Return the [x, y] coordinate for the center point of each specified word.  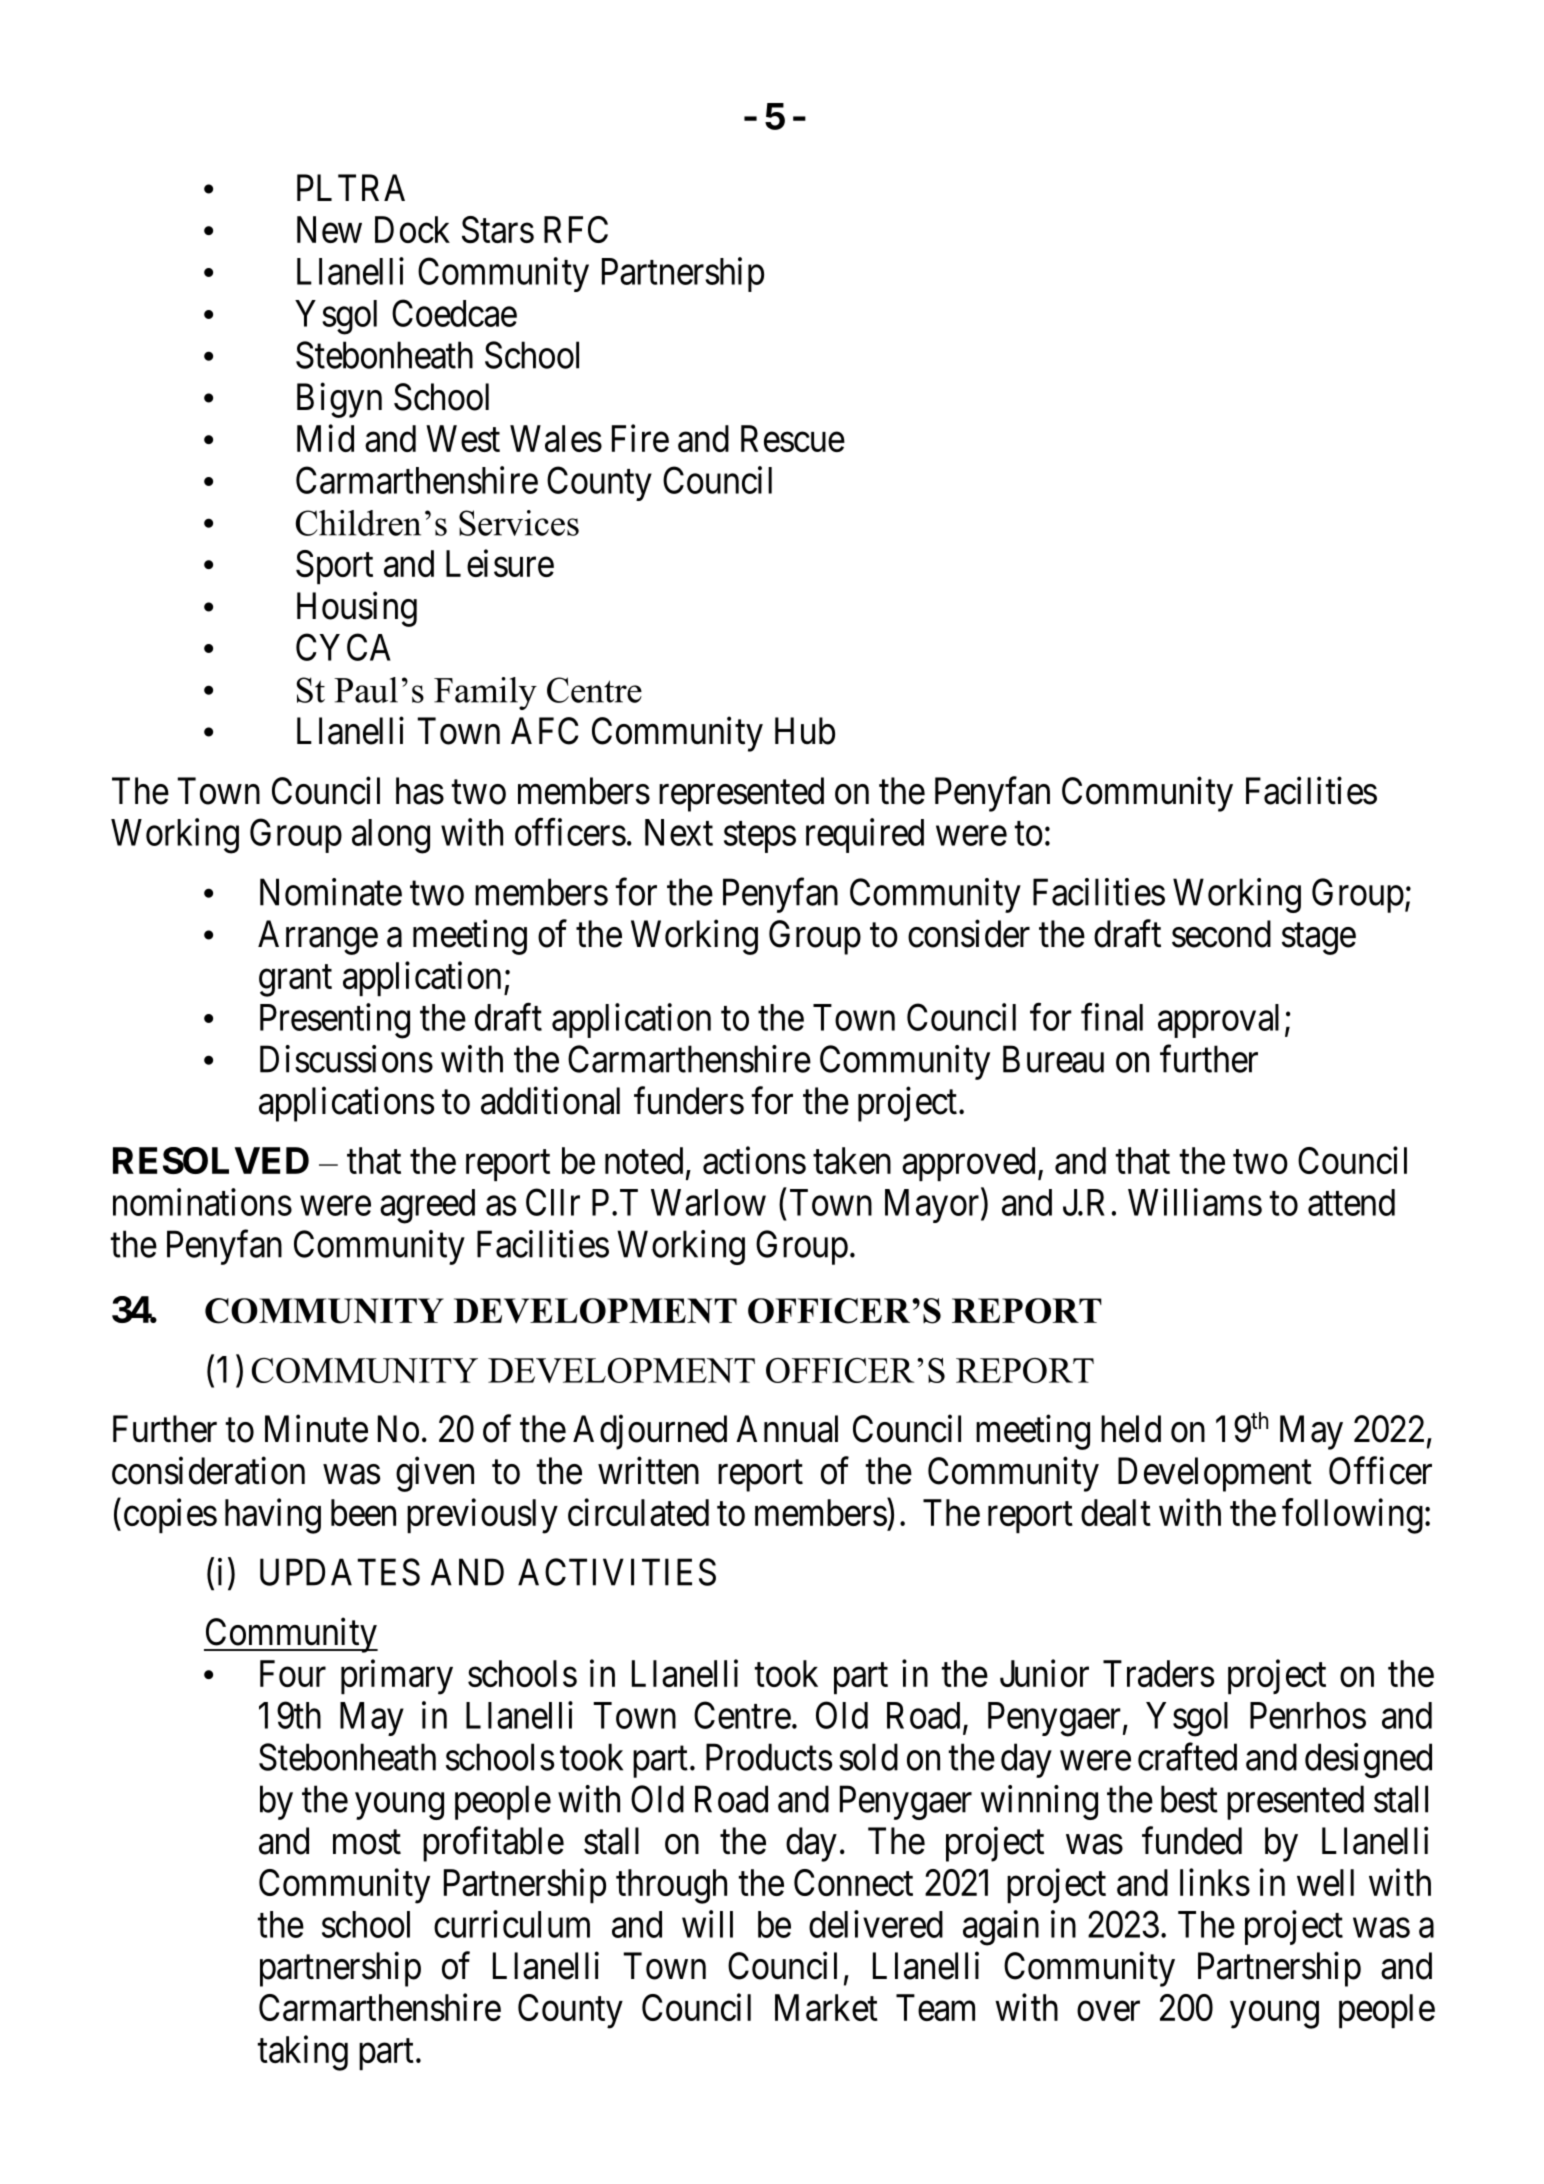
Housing [357, 609]
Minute [316, 1429]
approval [1218, 1021]
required [865, 835]
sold [868, 1757]
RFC [576, 229]
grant [295, 981]
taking [303, 2053]
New [329, 229]
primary [397, 1677]
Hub [805, 731]
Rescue [793, 438]
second [1221, 934]
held [1131, 1429]
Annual [787, 1429]
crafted [1187, 1757]
